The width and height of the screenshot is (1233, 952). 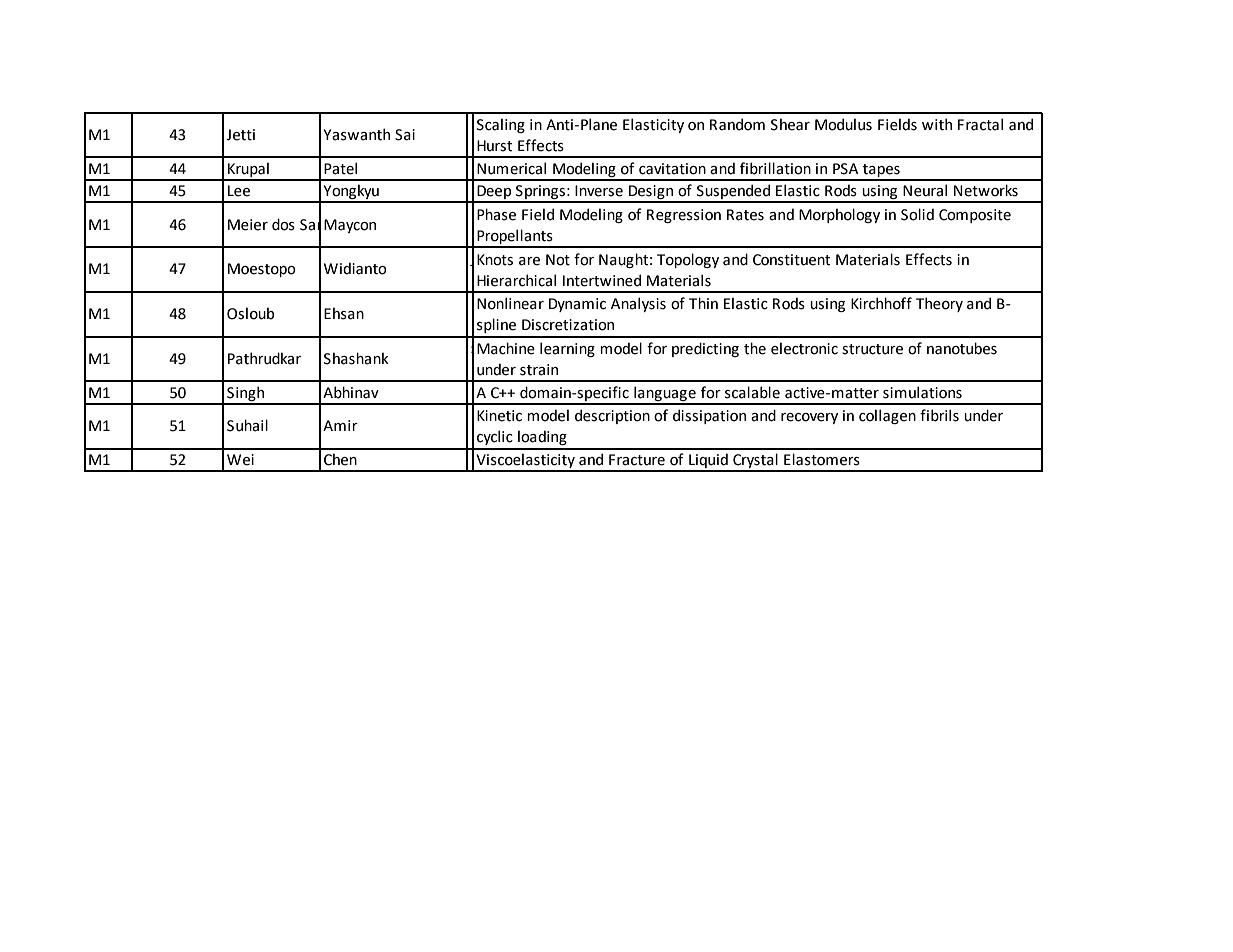 I want to click on Sai, so click(x=405, y=135).
